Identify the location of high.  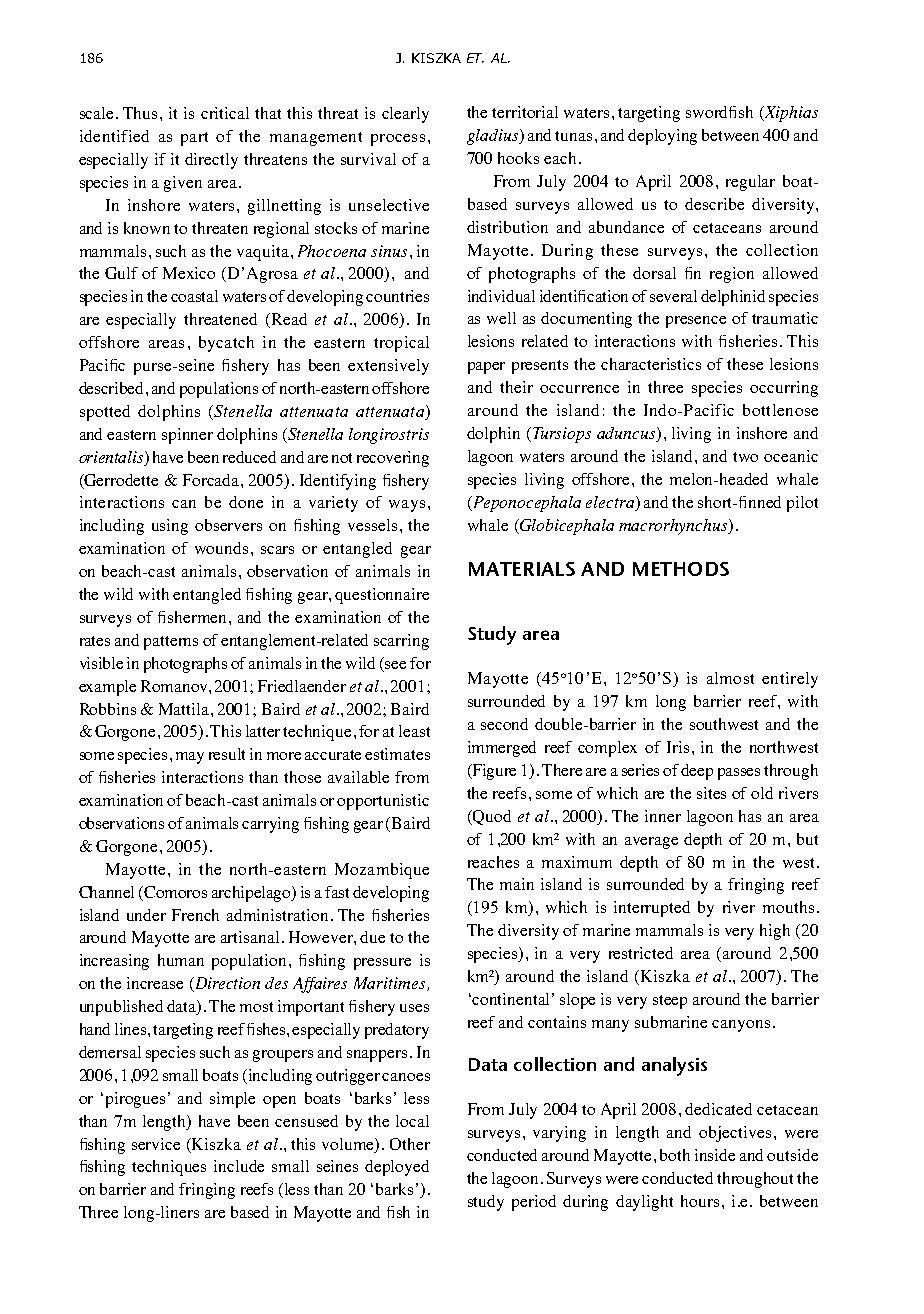
(775, 932).
